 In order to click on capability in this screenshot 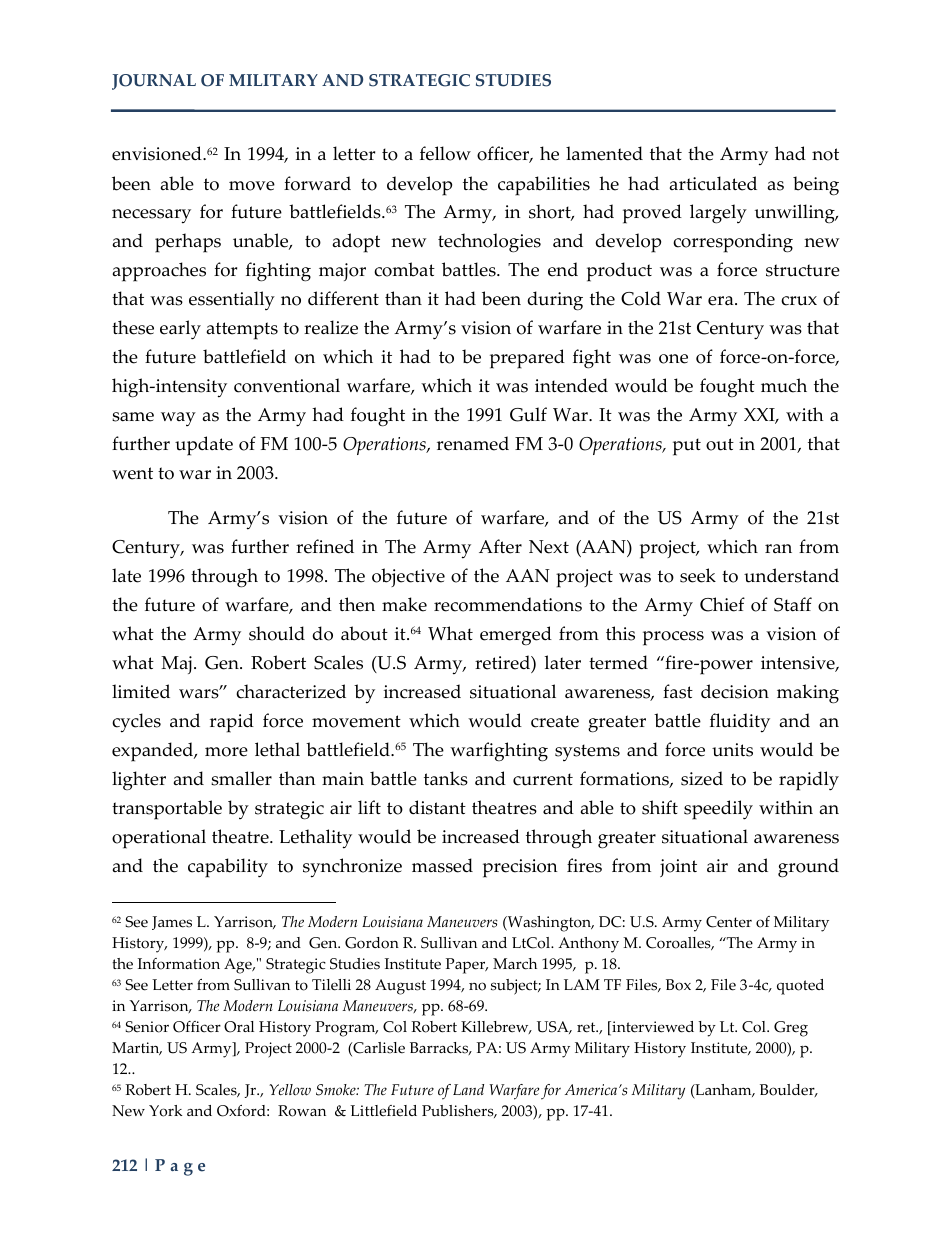, I will do `click(228, 868)`.
